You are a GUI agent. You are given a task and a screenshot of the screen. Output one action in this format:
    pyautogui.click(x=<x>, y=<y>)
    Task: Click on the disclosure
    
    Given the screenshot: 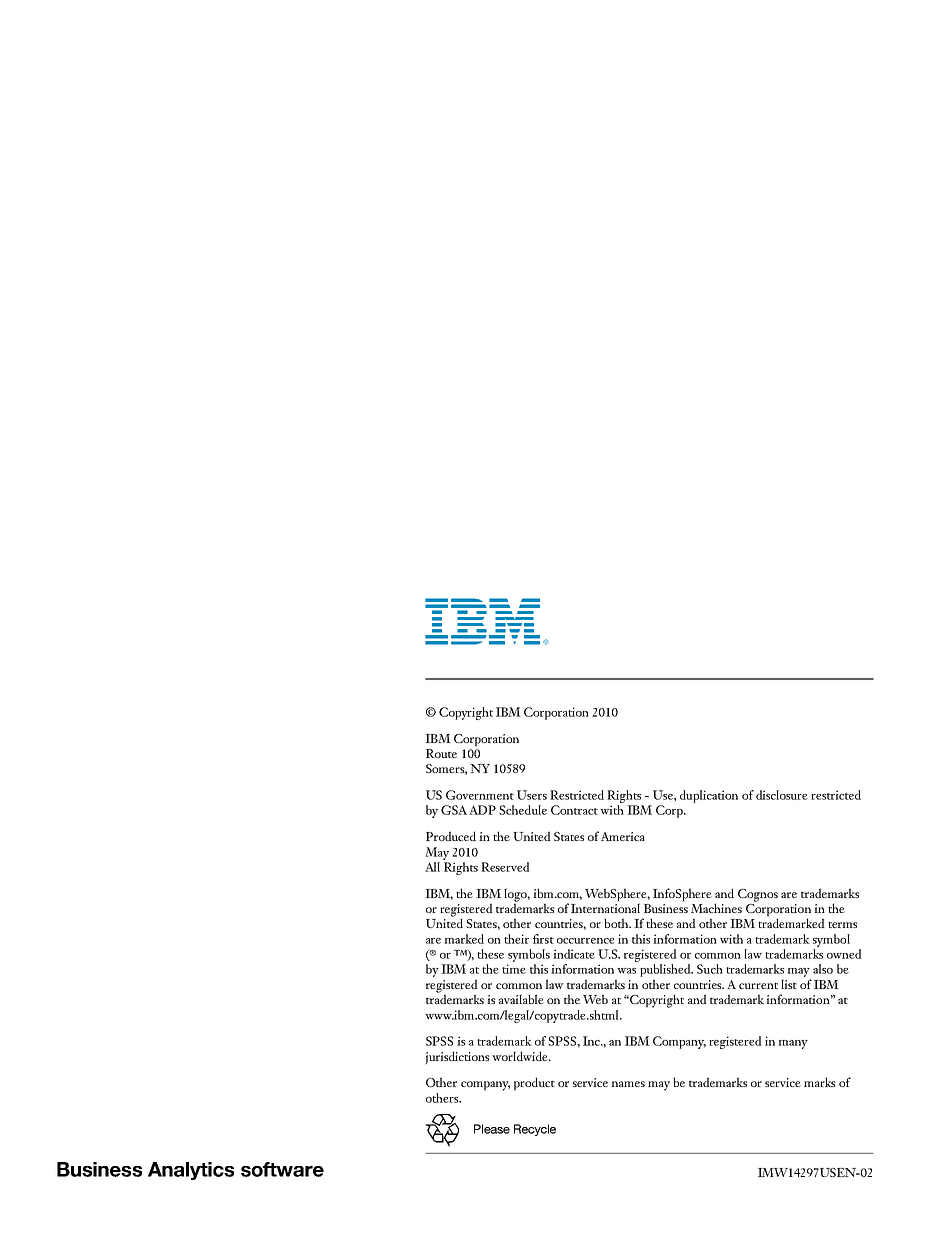 What is the action you would take?
    pyautogui.click(x=782, y=795)
